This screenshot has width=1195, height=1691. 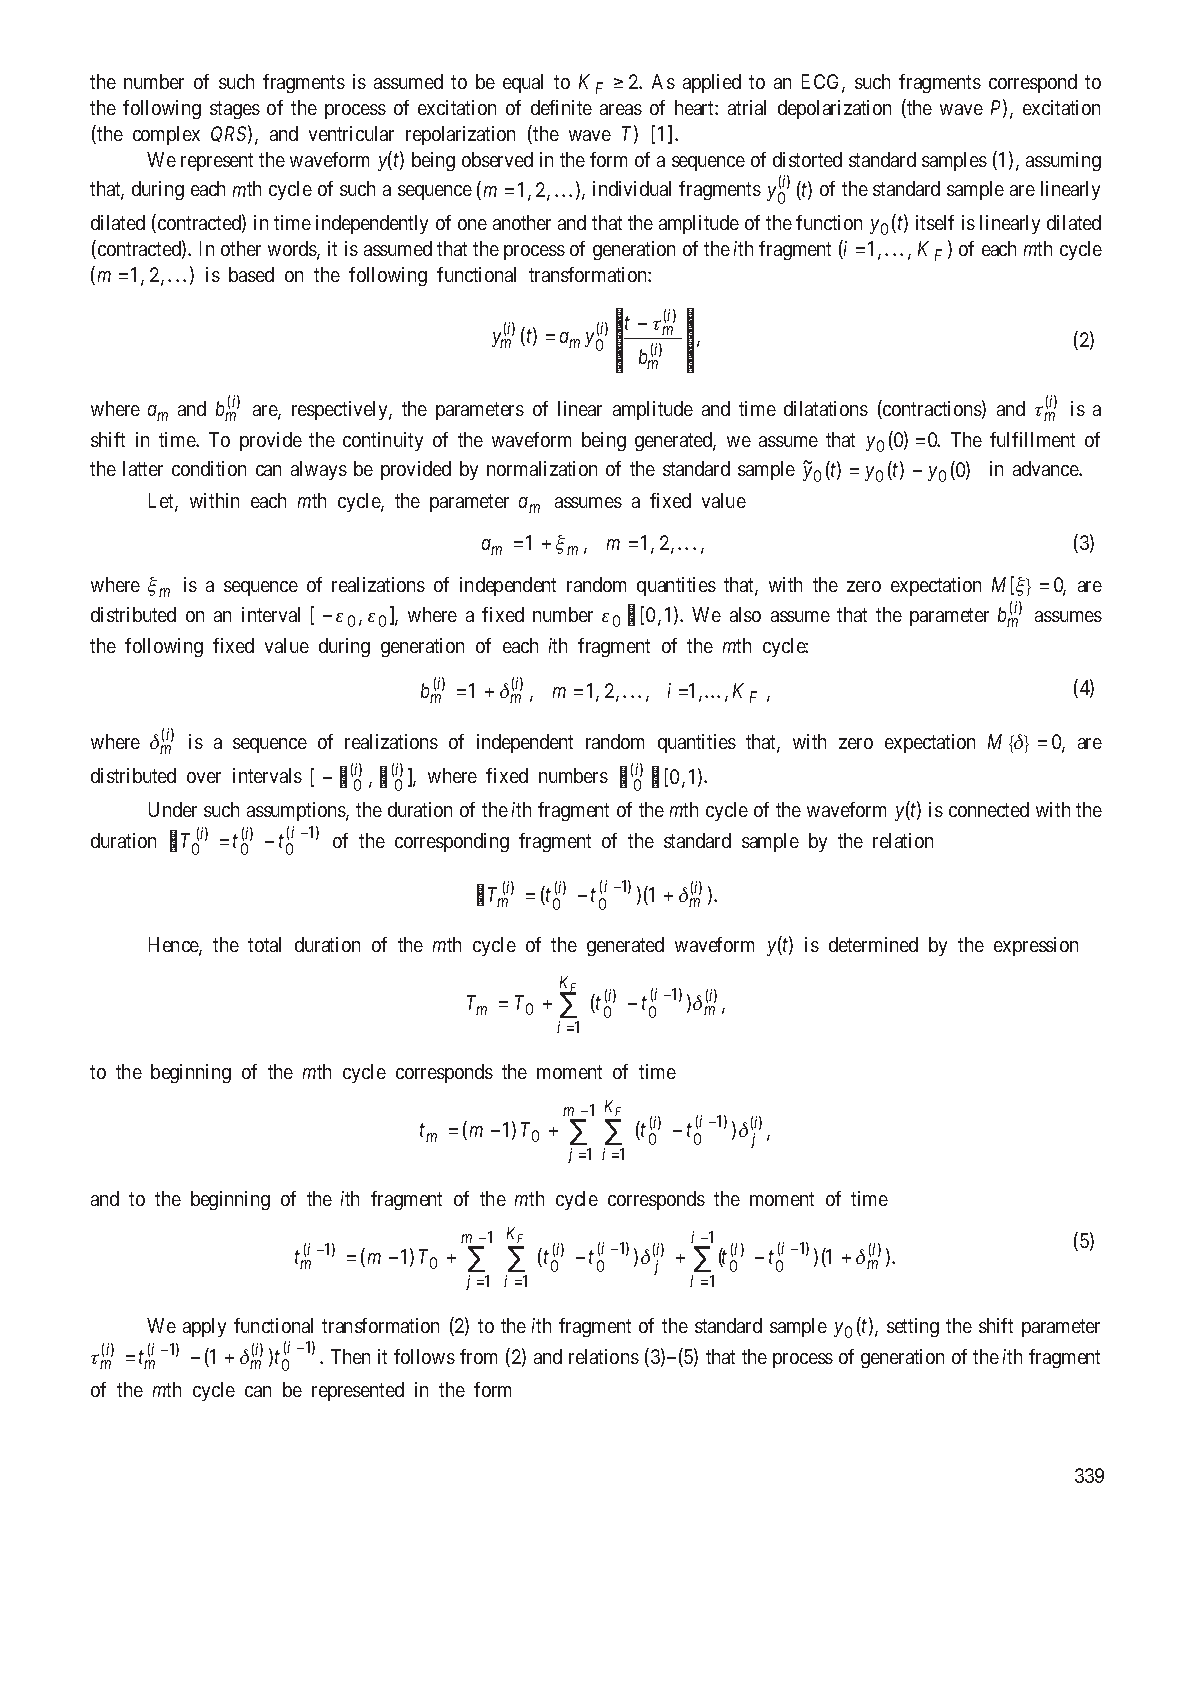 What do you see at coordinates (989, 809) in the screenshot?
I see `connected` at bounding box center [989, 809].
